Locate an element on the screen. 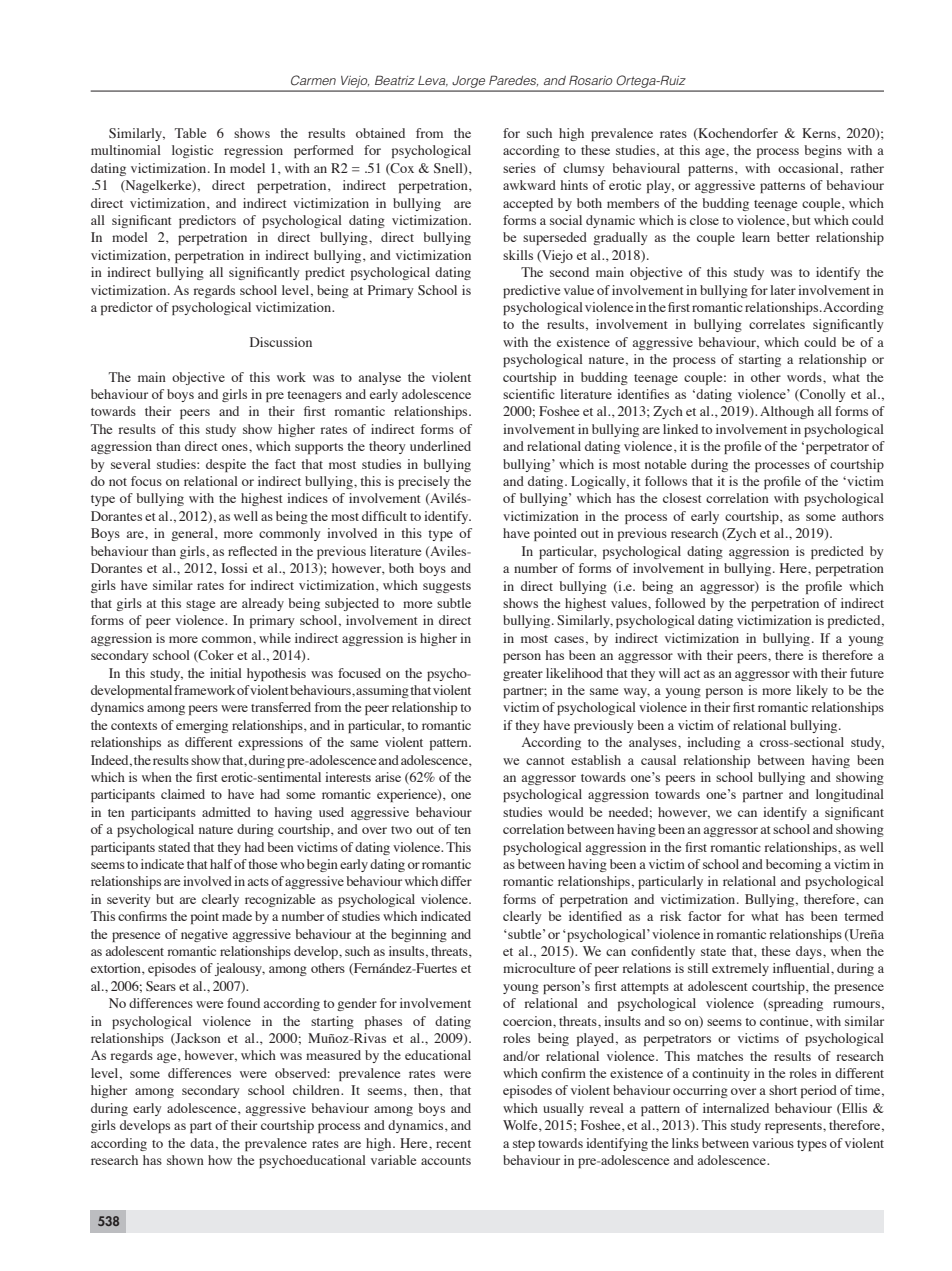  Kerns is located at coordinates (819, 133).
